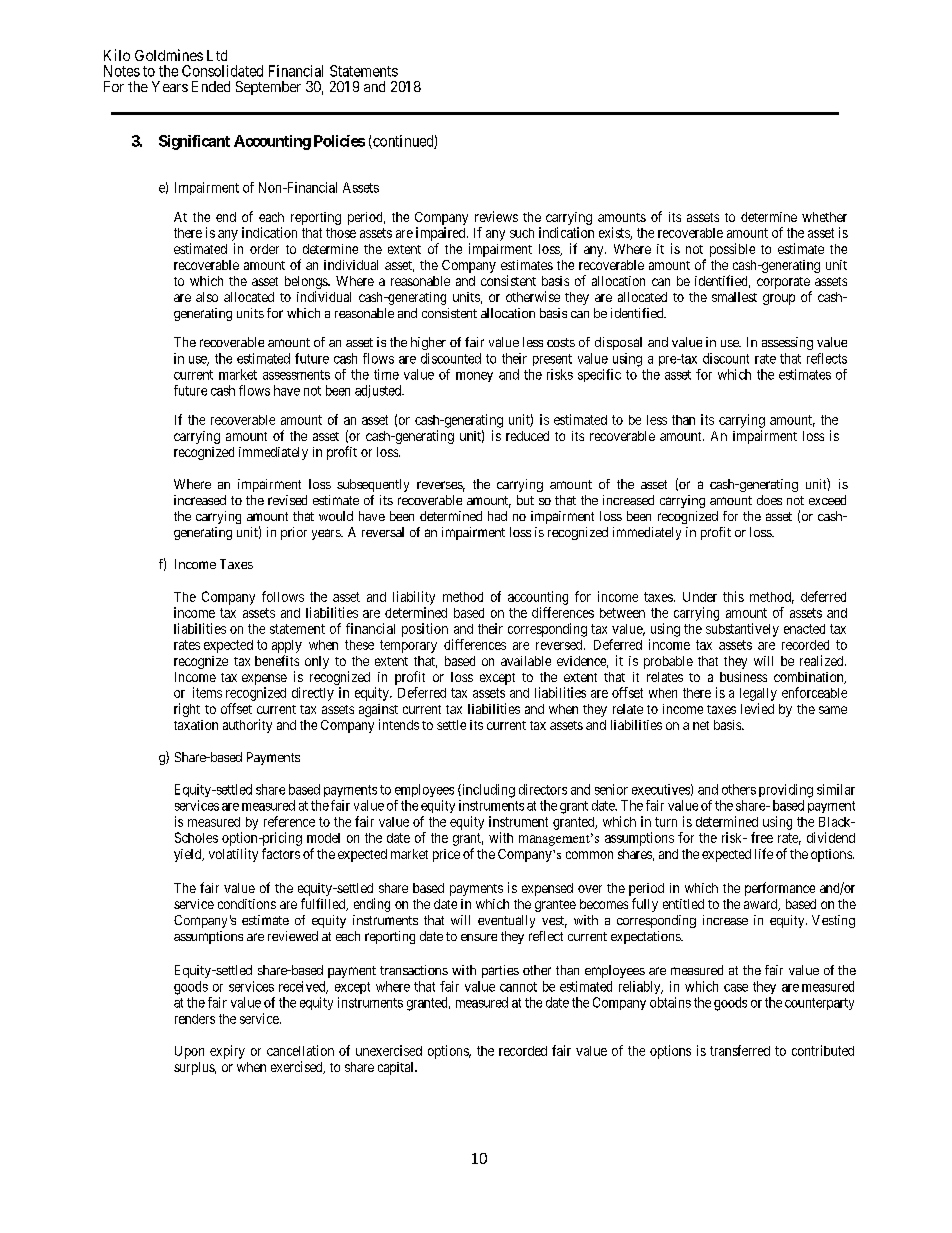 The width and height of the screenshot is (952, 1233). What do you see at coordinates (824, 217) in the screenshot?
I see `whether` at bounding box center [824, 217].
